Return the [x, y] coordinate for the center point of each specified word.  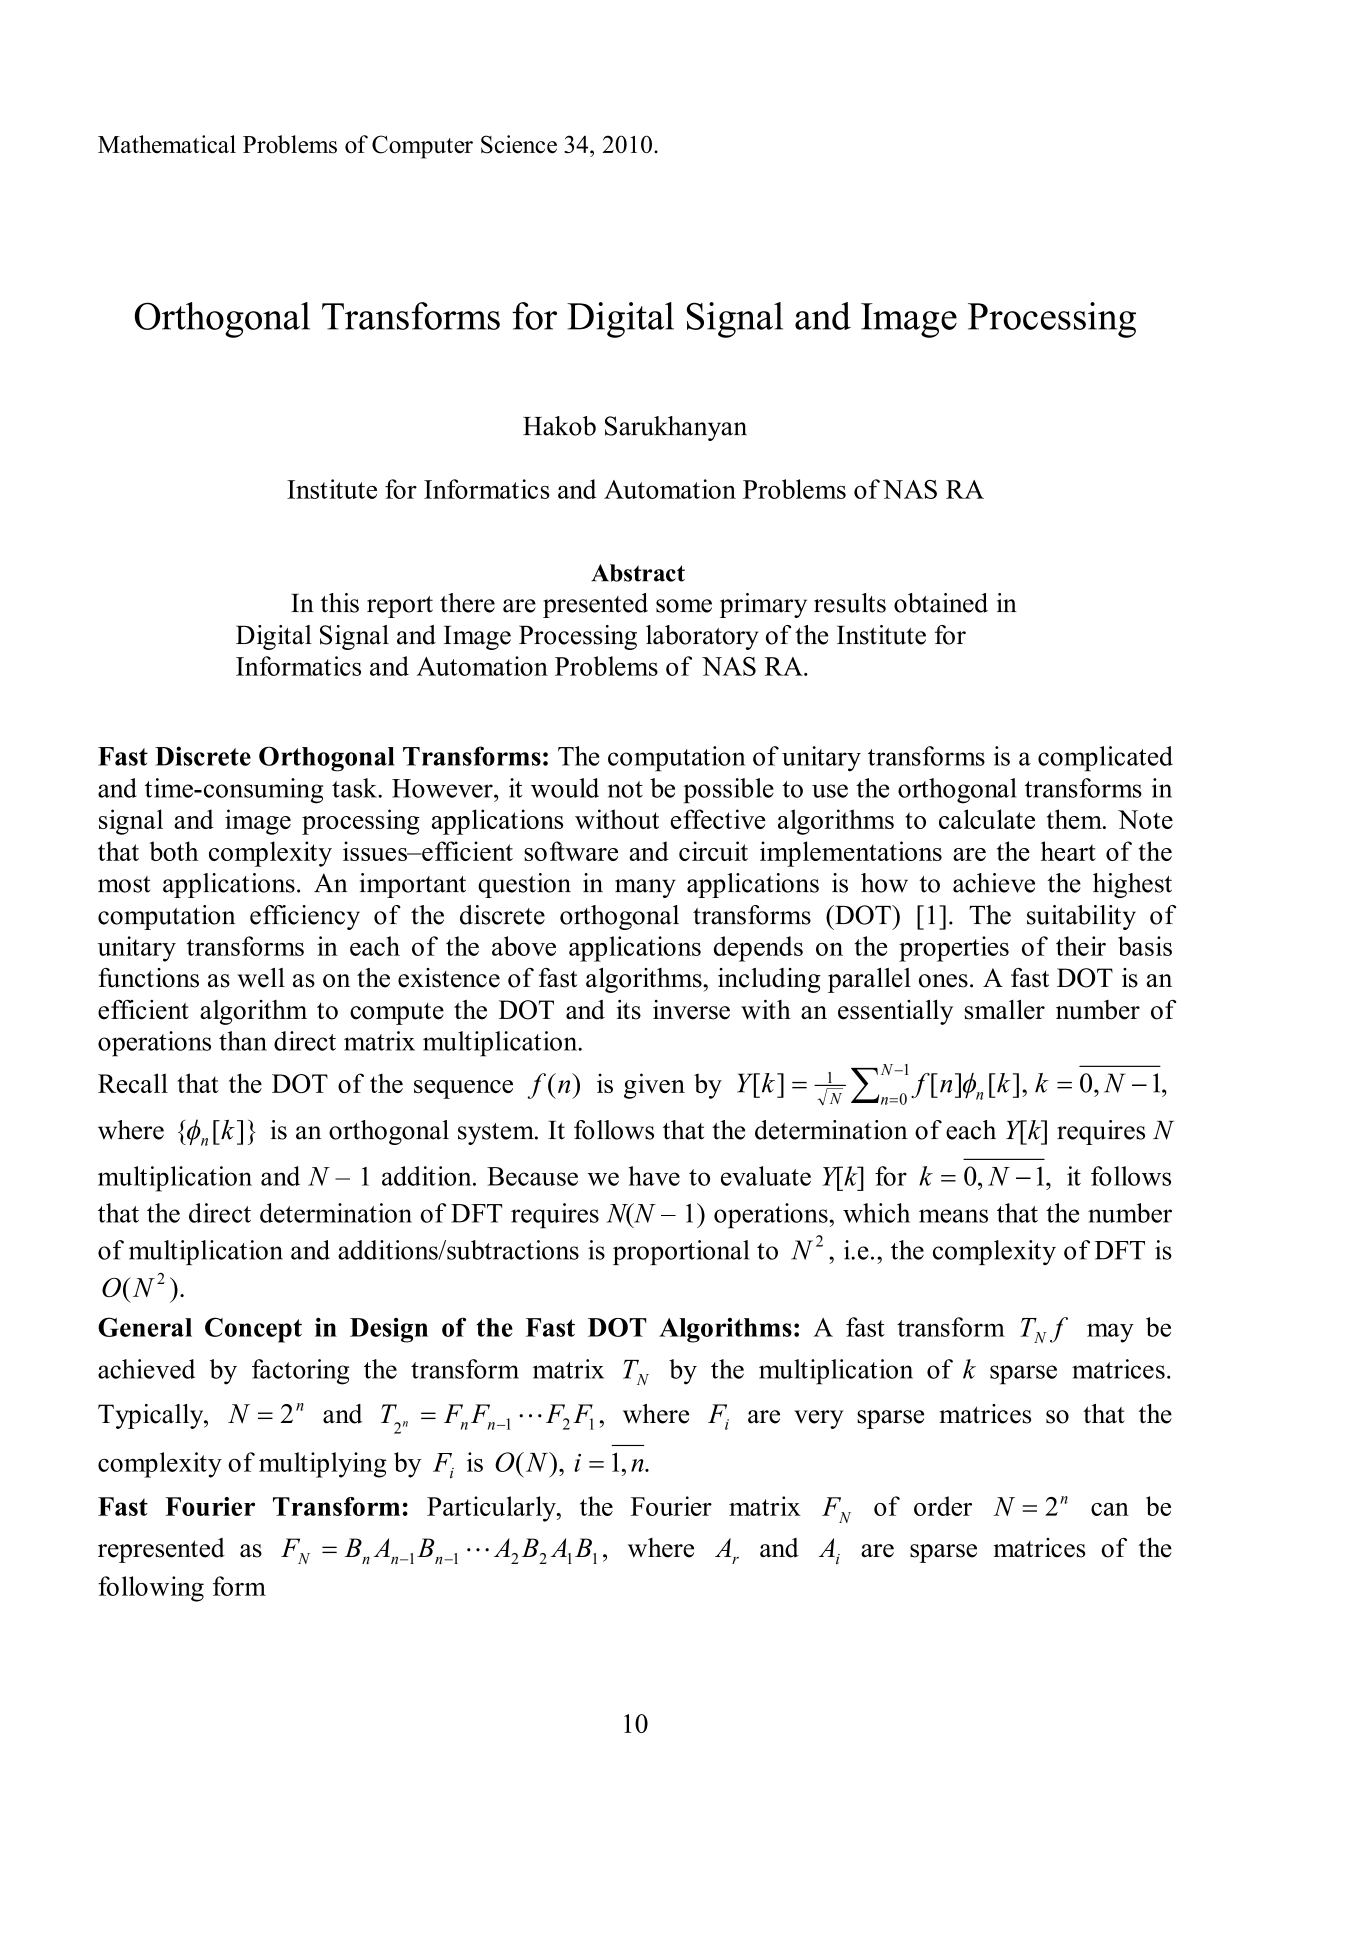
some [684, 606]
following [151, 1589]
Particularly [492, 1509]
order [943, 1506]
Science [519, 144]
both [174, 851]
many [645, 888]
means [953, 1216]
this [340, 603]
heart [1068, 851]
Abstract [638, 573]
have [654, 1176]
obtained [941, 603]
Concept [253, 1330]
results [850, 603]
